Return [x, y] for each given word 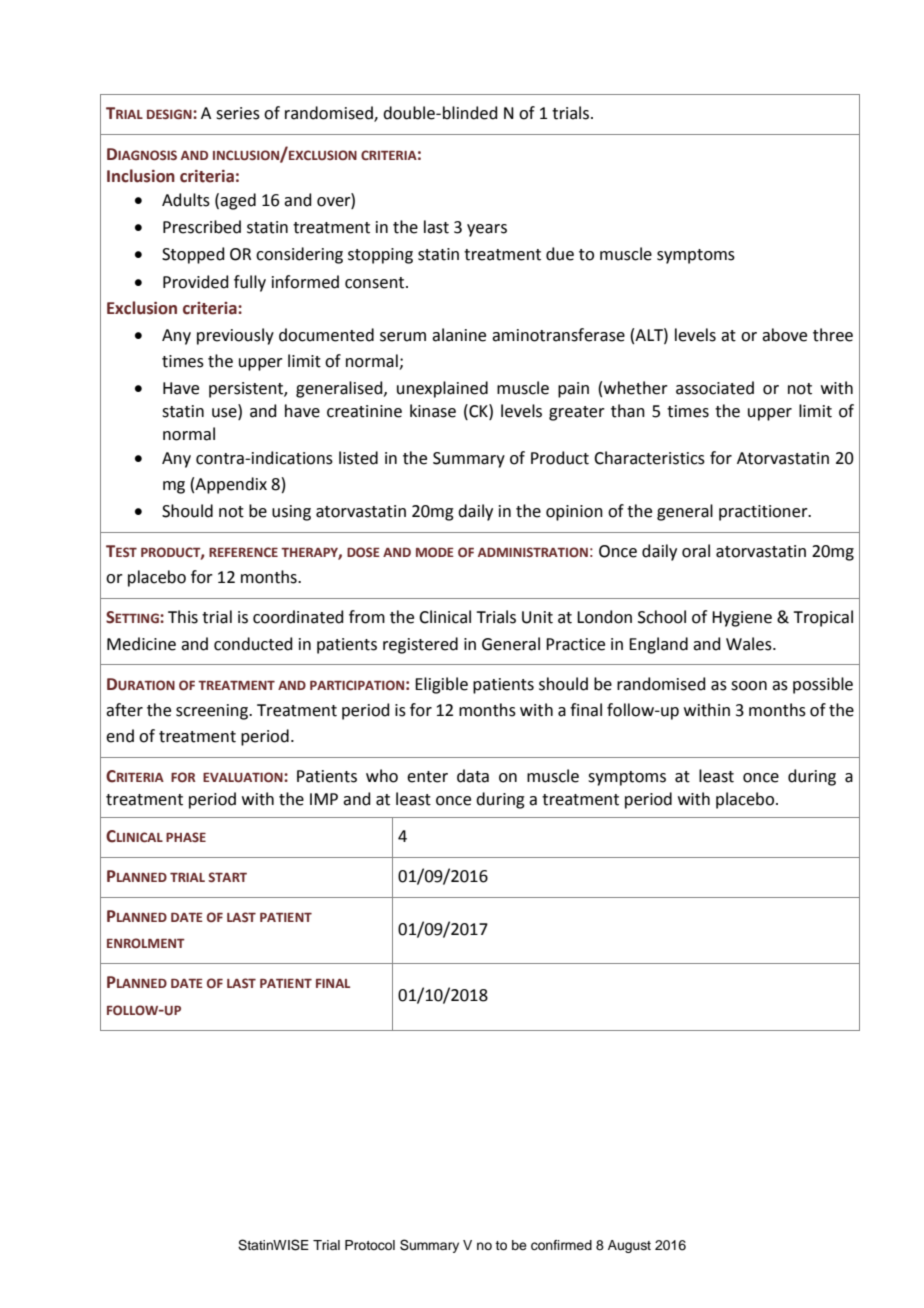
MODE [435, 552]
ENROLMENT [146, 943]
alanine [459, 335]
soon [749, 686]
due [560, 254]
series [238, 113]
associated [715, 388]
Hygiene [742, 619]
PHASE [186, 837]
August [629, 1246]
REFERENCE [243, 552]
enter [427, 777]
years [487, 230]
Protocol [370, 1245]
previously [235, 336]
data [473, 776]
